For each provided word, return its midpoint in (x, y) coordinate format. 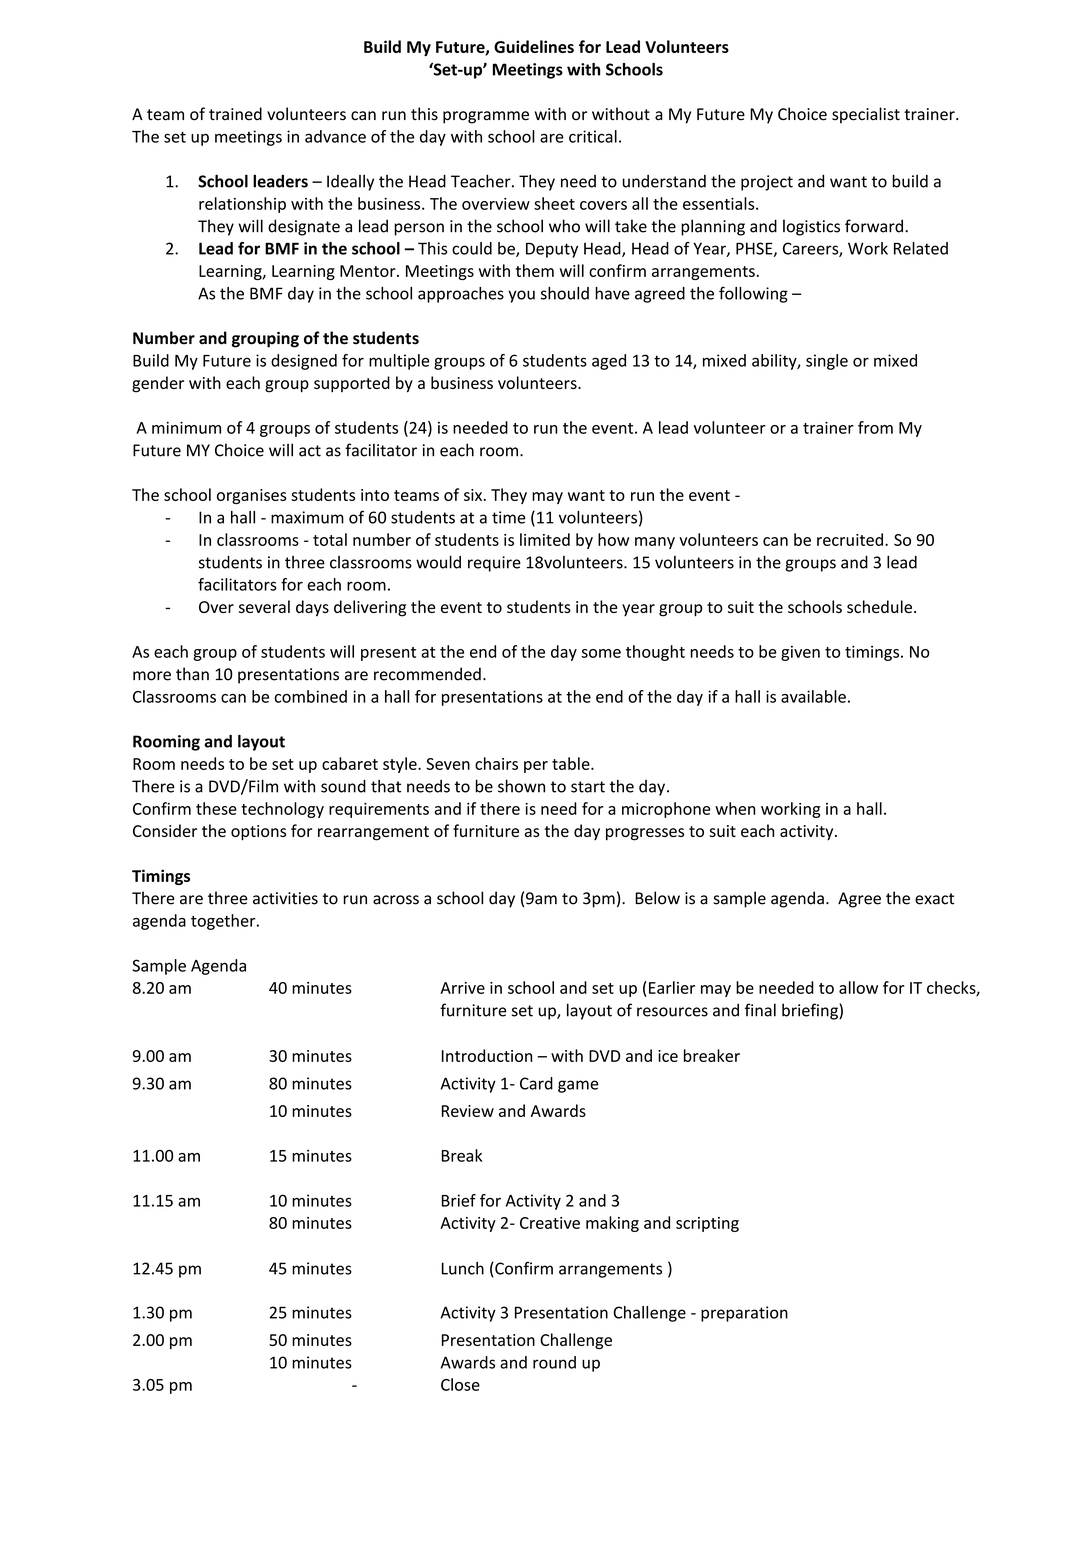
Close (460, 1384)
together (224, 922)
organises (252, 496)
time (509, 517)
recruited (850, 539)
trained (235, 114)
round (554, 1362)
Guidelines (534, 46)
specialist (866, 115)
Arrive (462, 988)
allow (858, 987)
